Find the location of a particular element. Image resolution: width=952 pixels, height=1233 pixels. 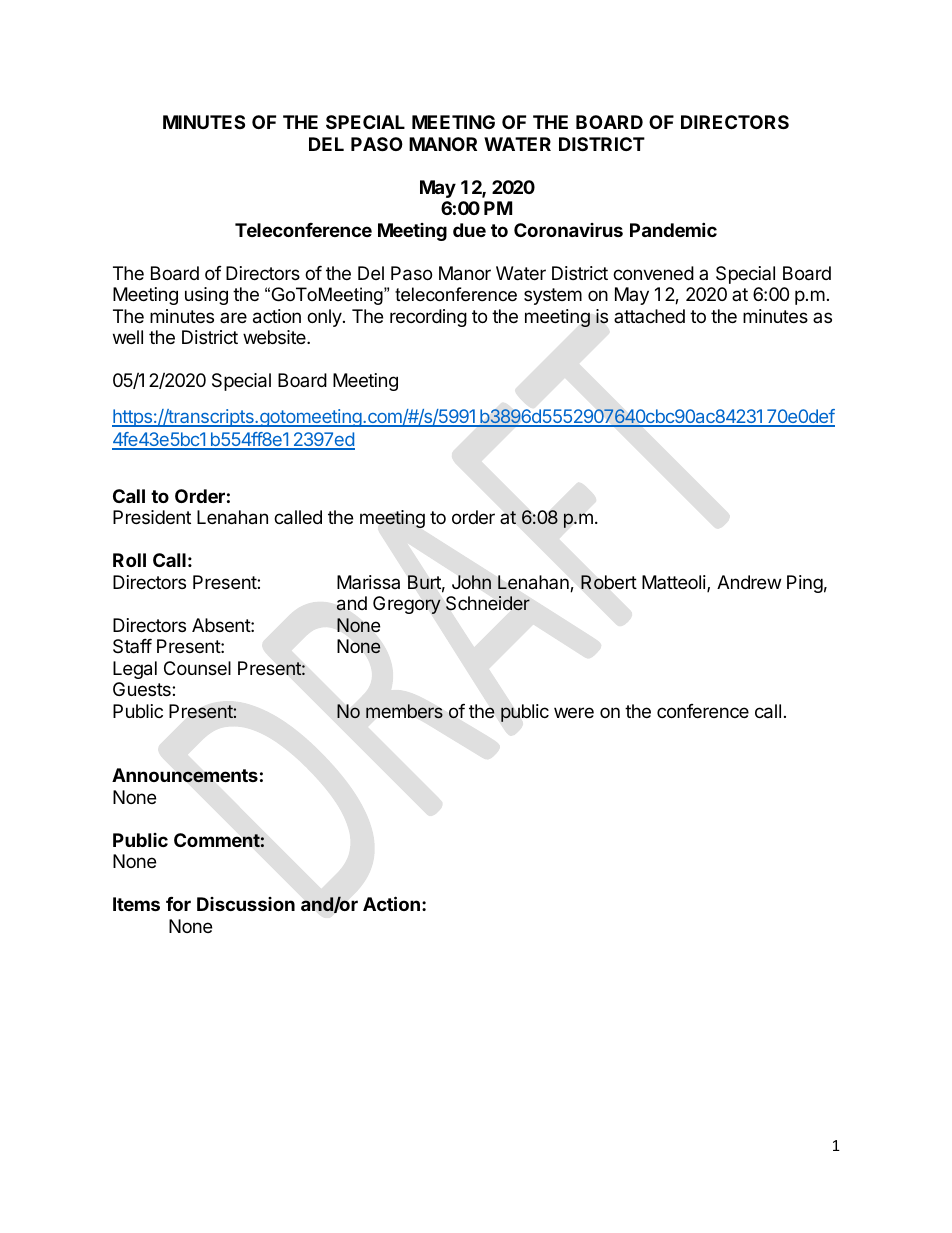

were is located at coordinates (574, 712).
